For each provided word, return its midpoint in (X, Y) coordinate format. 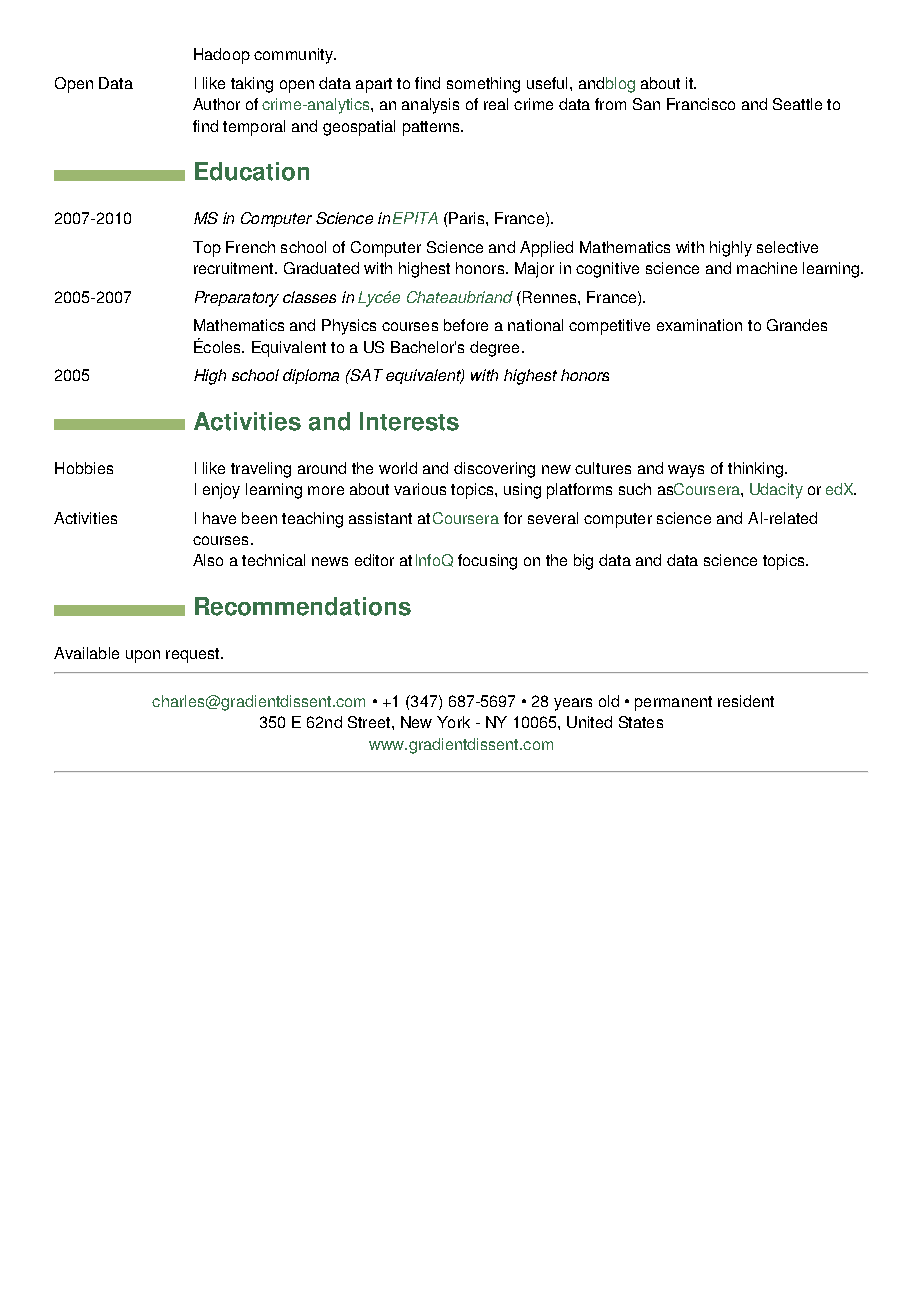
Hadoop (222, 56)
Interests (409, 421)
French (250, 247)
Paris (467, 218)
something (483, 85)
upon (143, 656)
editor (374, 560)
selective (787, 247)
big (583, 562)
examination (699, 325)
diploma (311, 376)
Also (208, 560)
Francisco (701, 104)
